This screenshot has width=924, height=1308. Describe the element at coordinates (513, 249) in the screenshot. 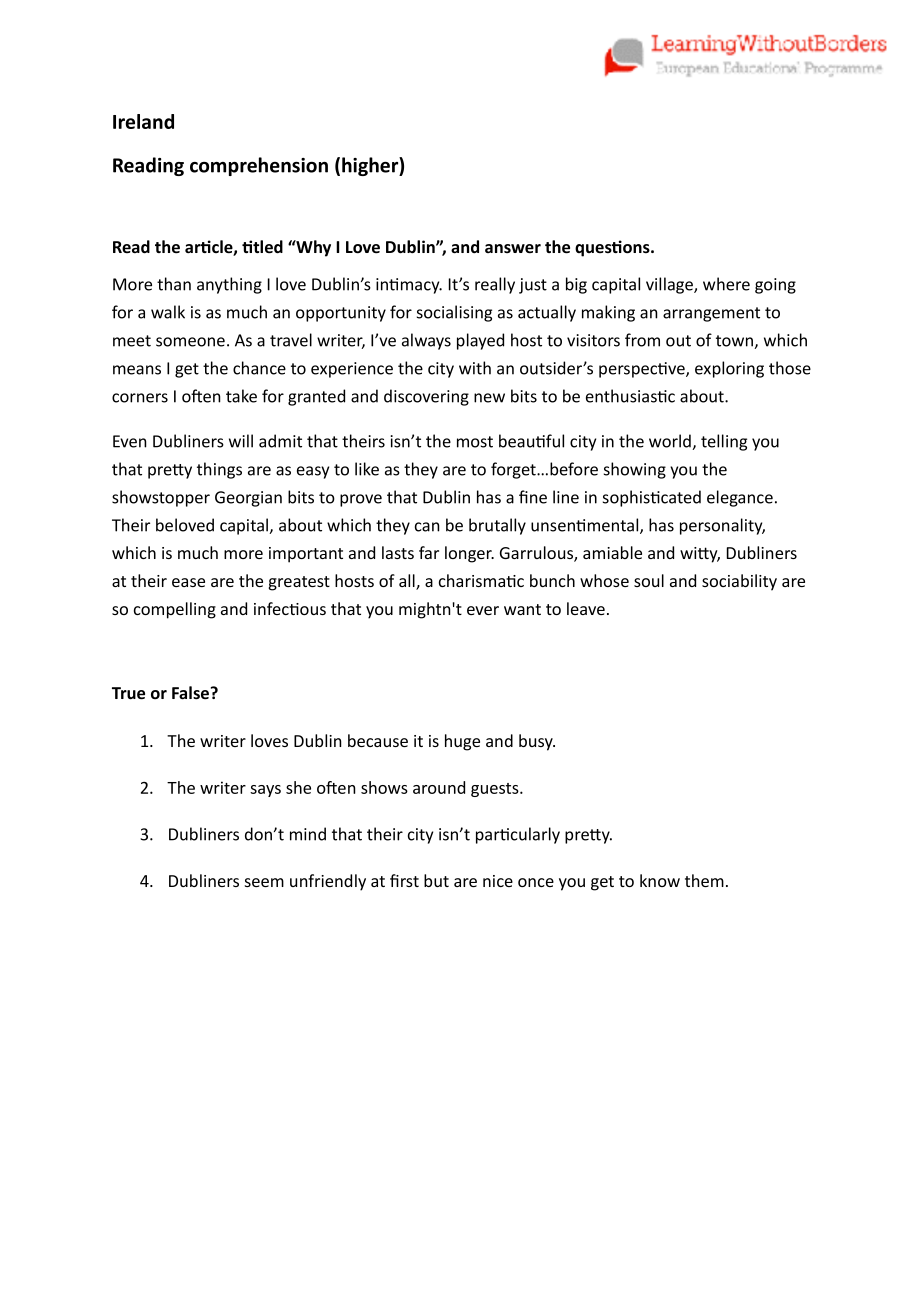

I see `answer` at that location.
